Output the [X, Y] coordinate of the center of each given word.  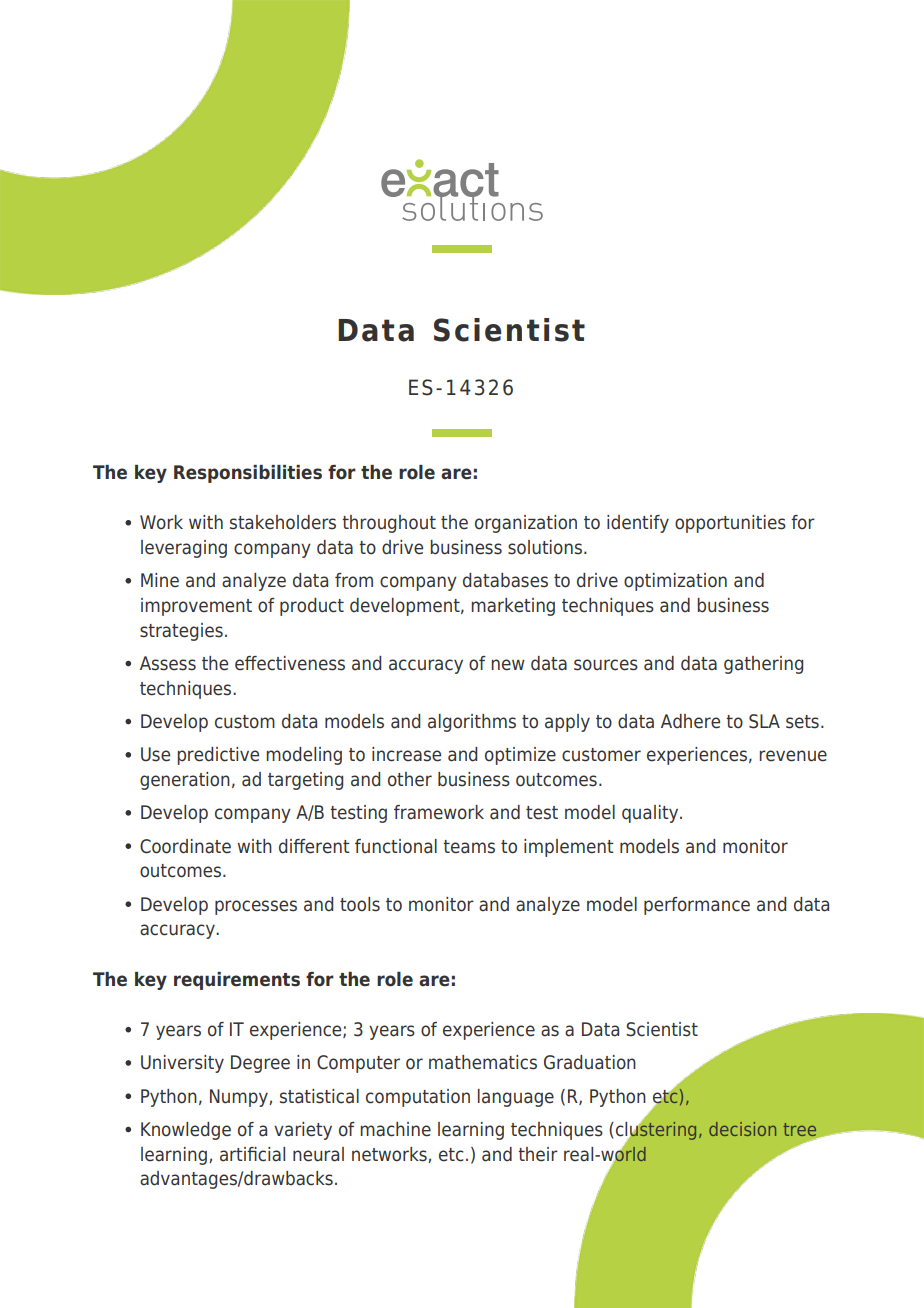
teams [469, 847]
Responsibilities [248, 474]
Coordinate [185, 846]
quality [651, 814]
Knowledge [186, 1131]
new [508, 665]
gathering [763, 665]
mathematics [483, 1062]
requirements [237, 981]
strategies [181, 632]
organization [526, 524]
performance [697, 906]
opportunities [730, 524]
